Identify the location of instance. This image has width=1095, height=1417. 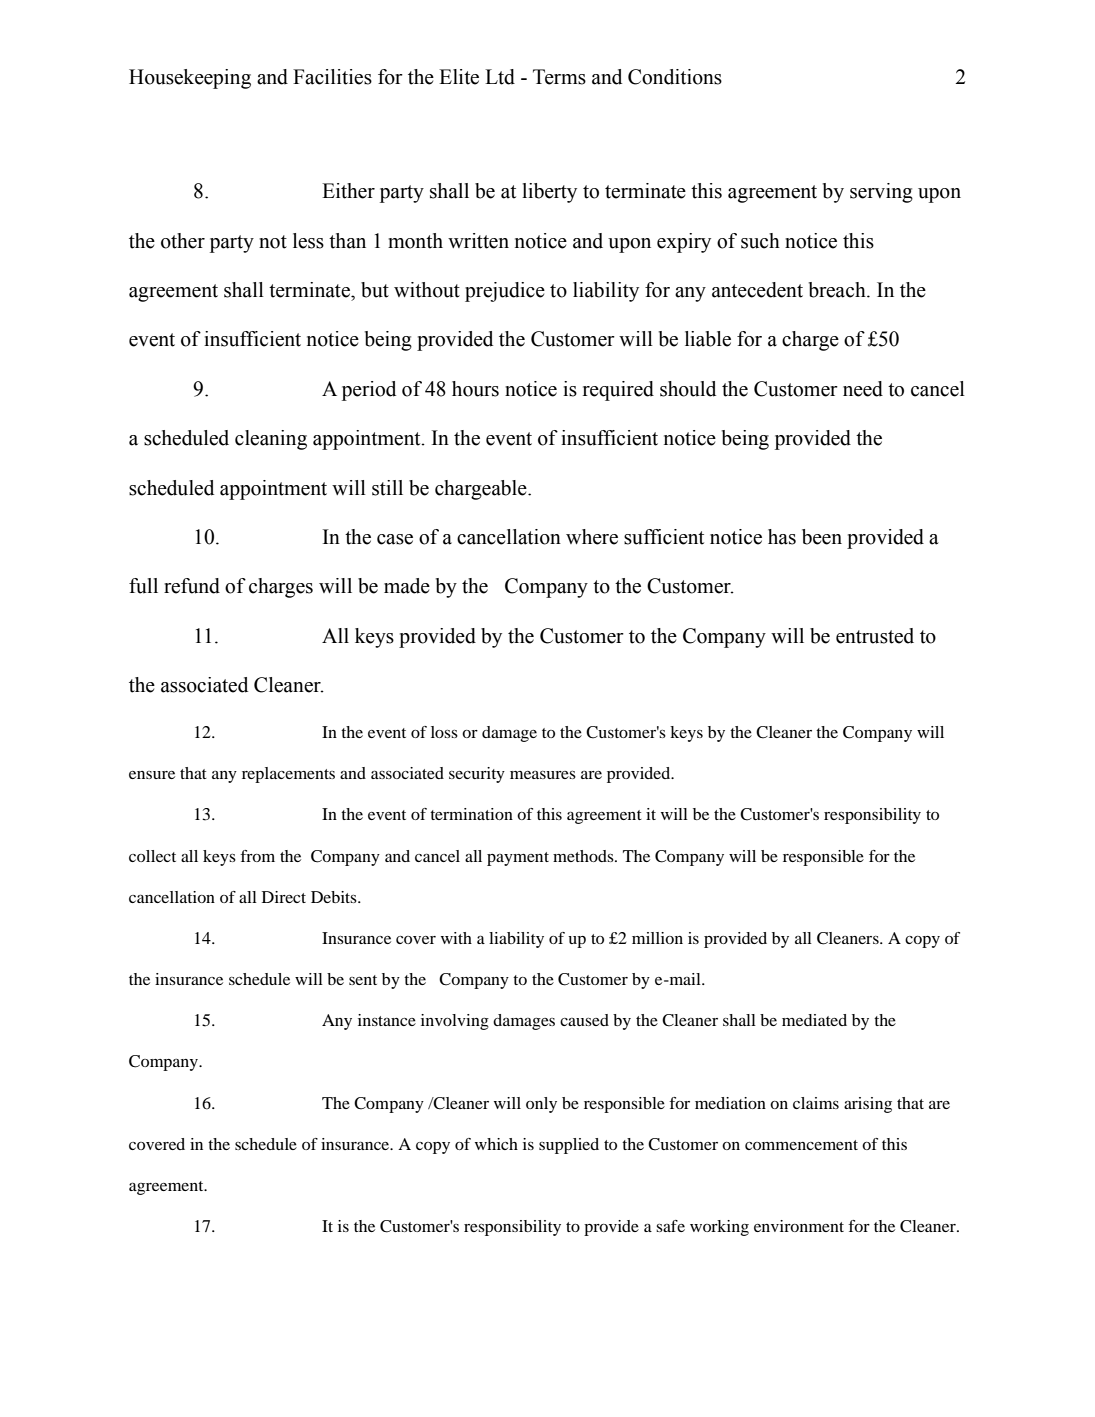
(387, 1020).
